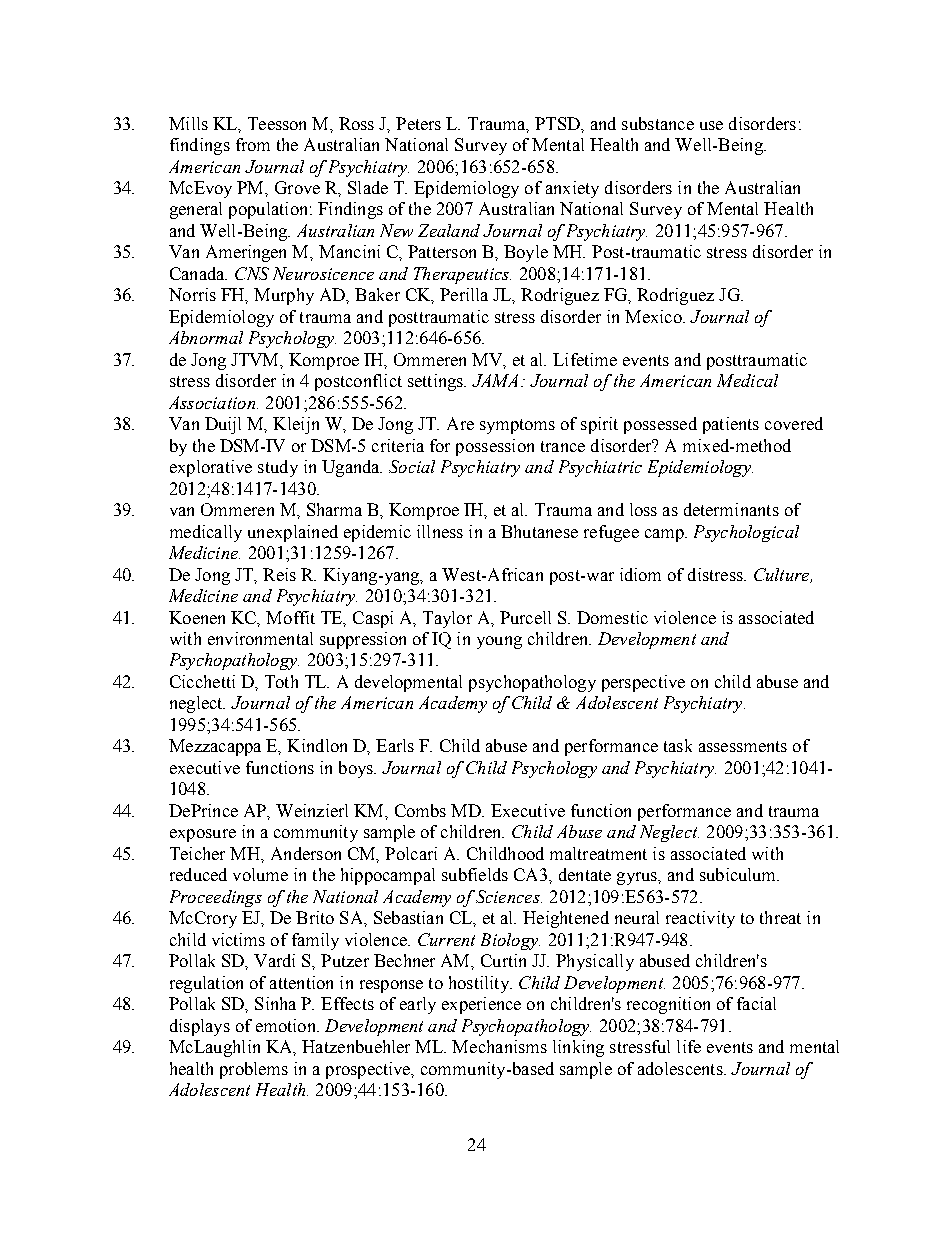  Describe the element at coordinates (279, 574) in the image. I see `Reis` at that location.
